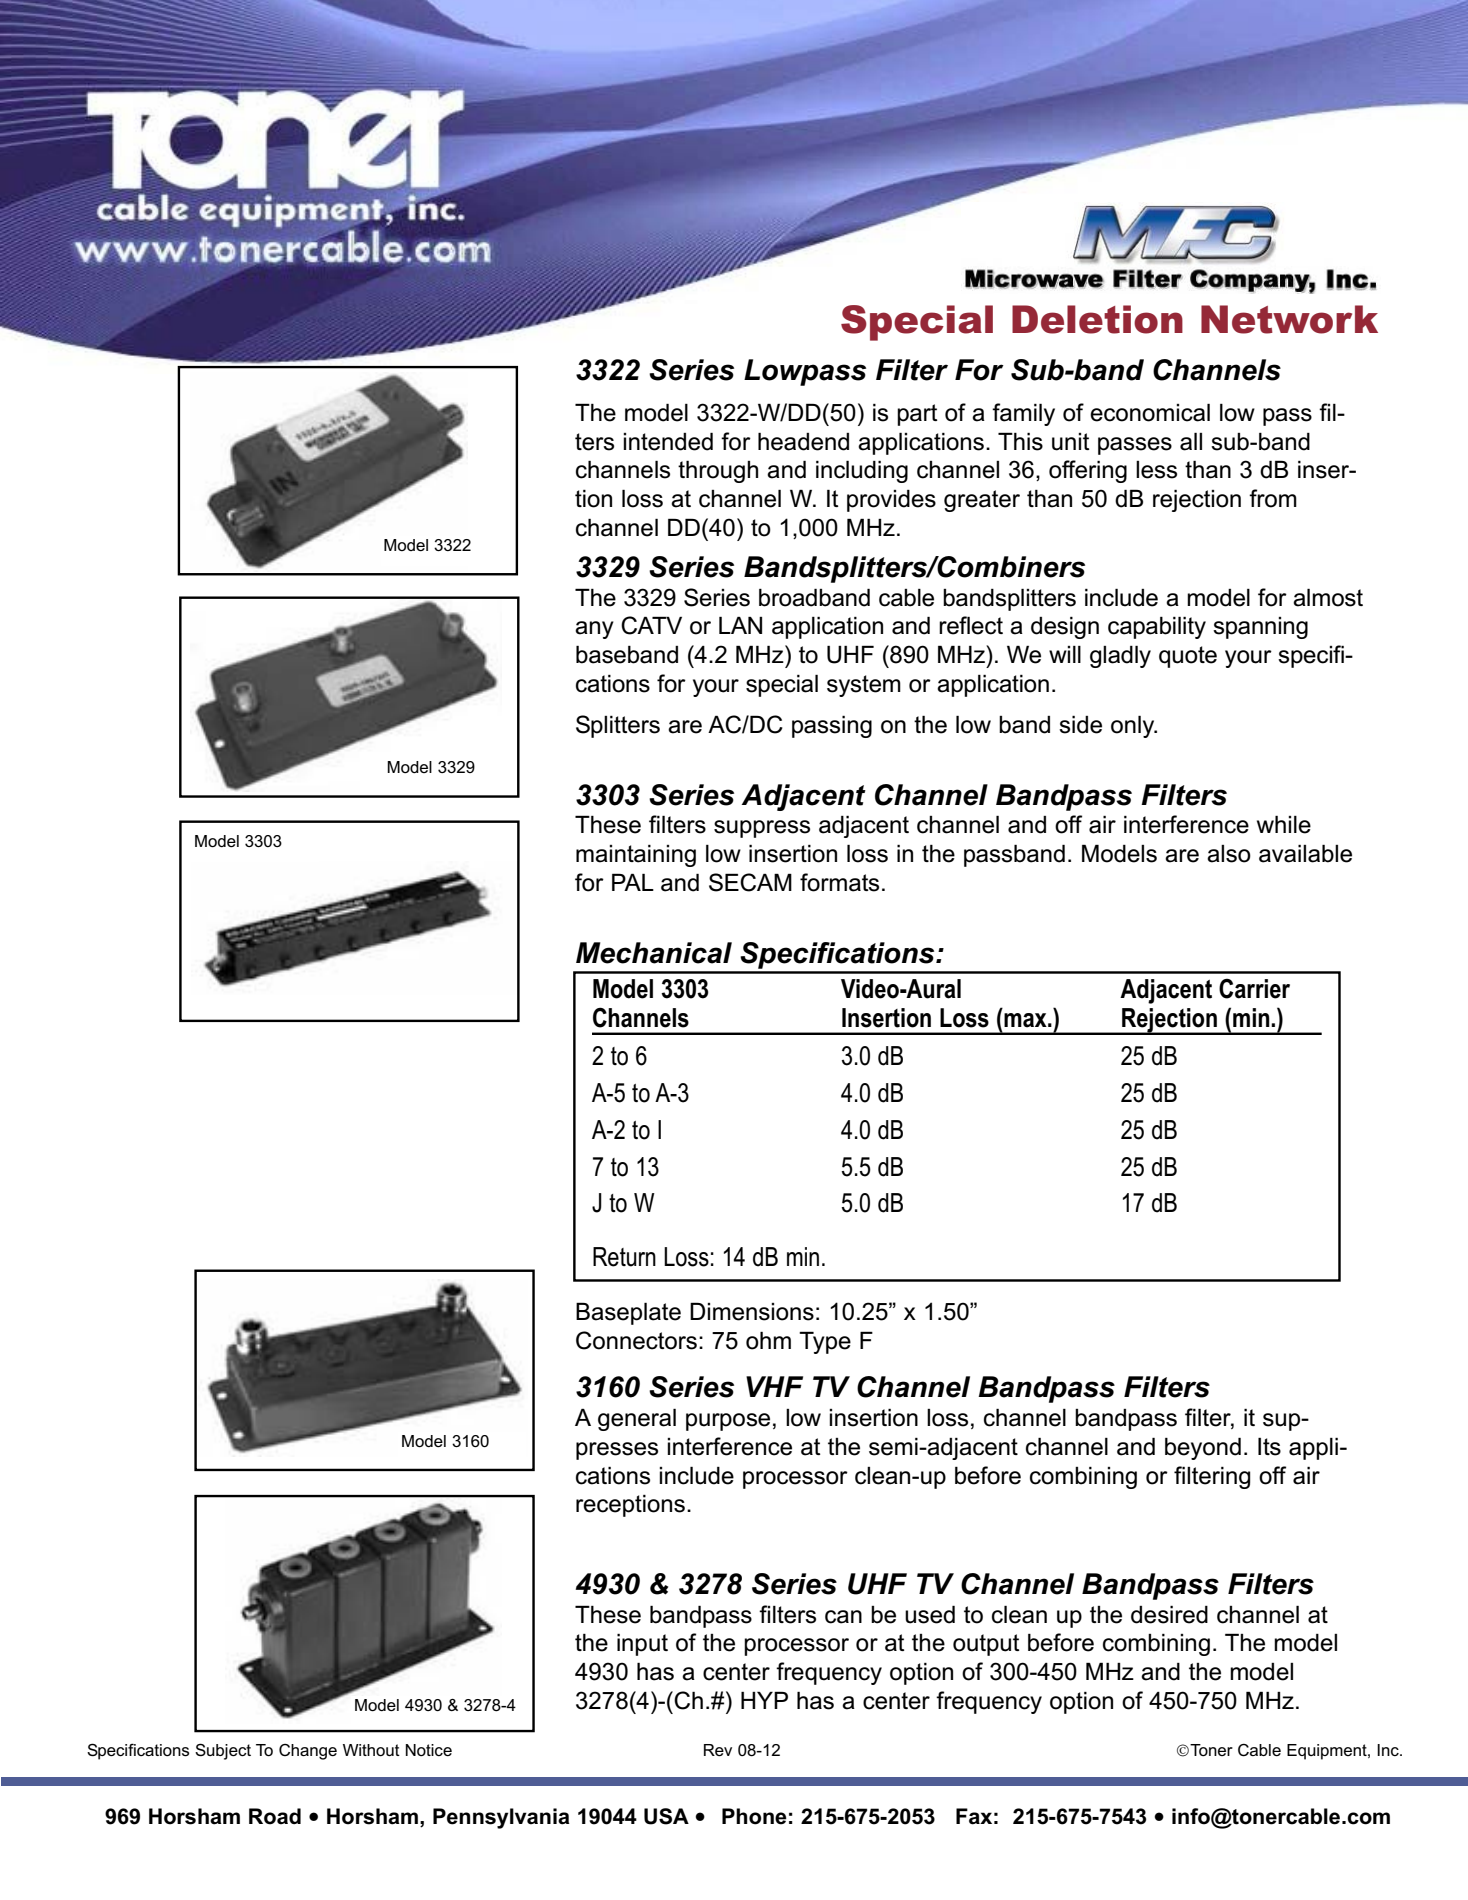  Describe the element at coordinates (754, 1816) in the image. I see `Phone` at that location.
